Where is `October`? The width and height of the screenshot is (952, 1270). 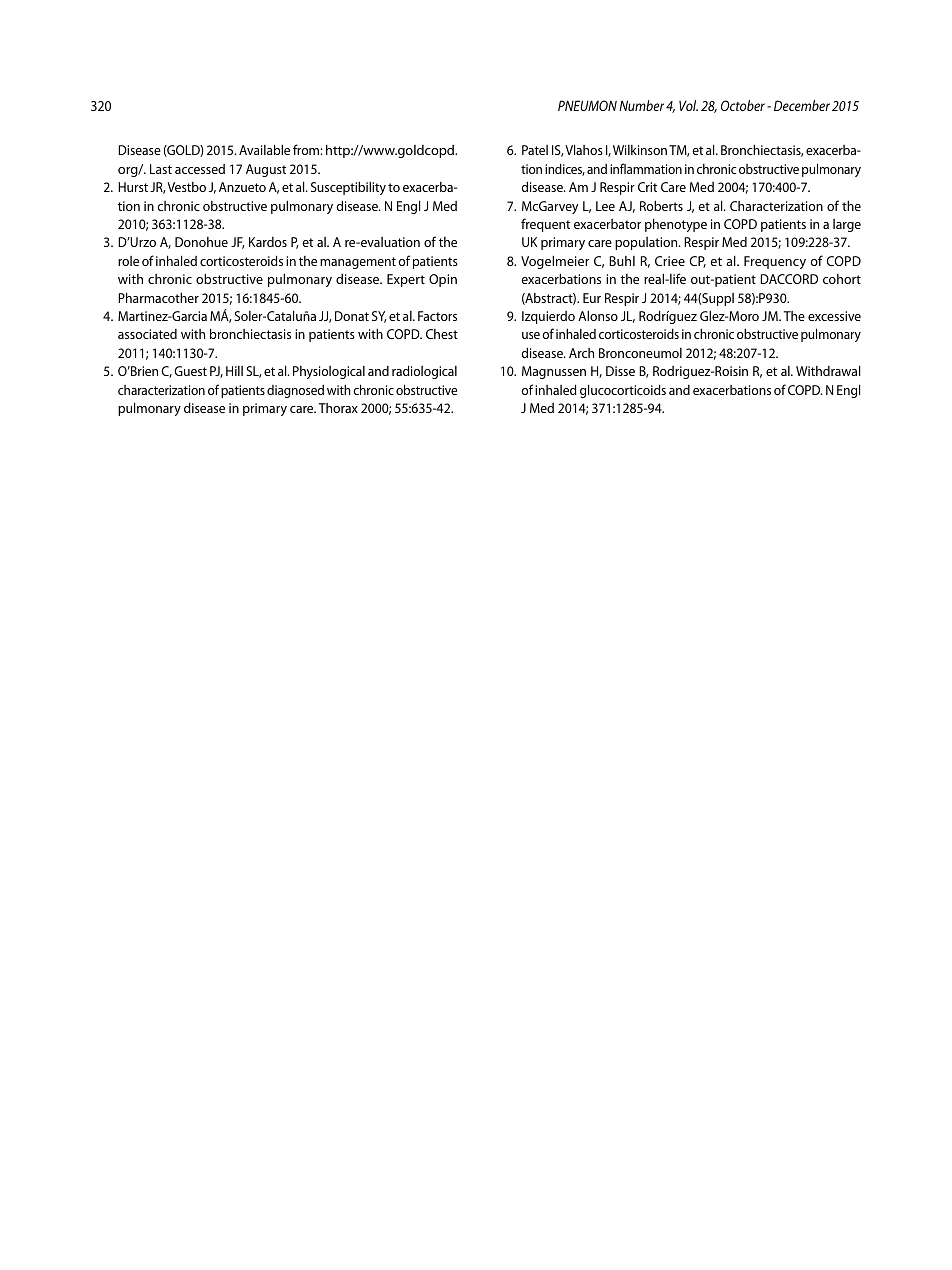 October is located at coordinates (743, 105).
